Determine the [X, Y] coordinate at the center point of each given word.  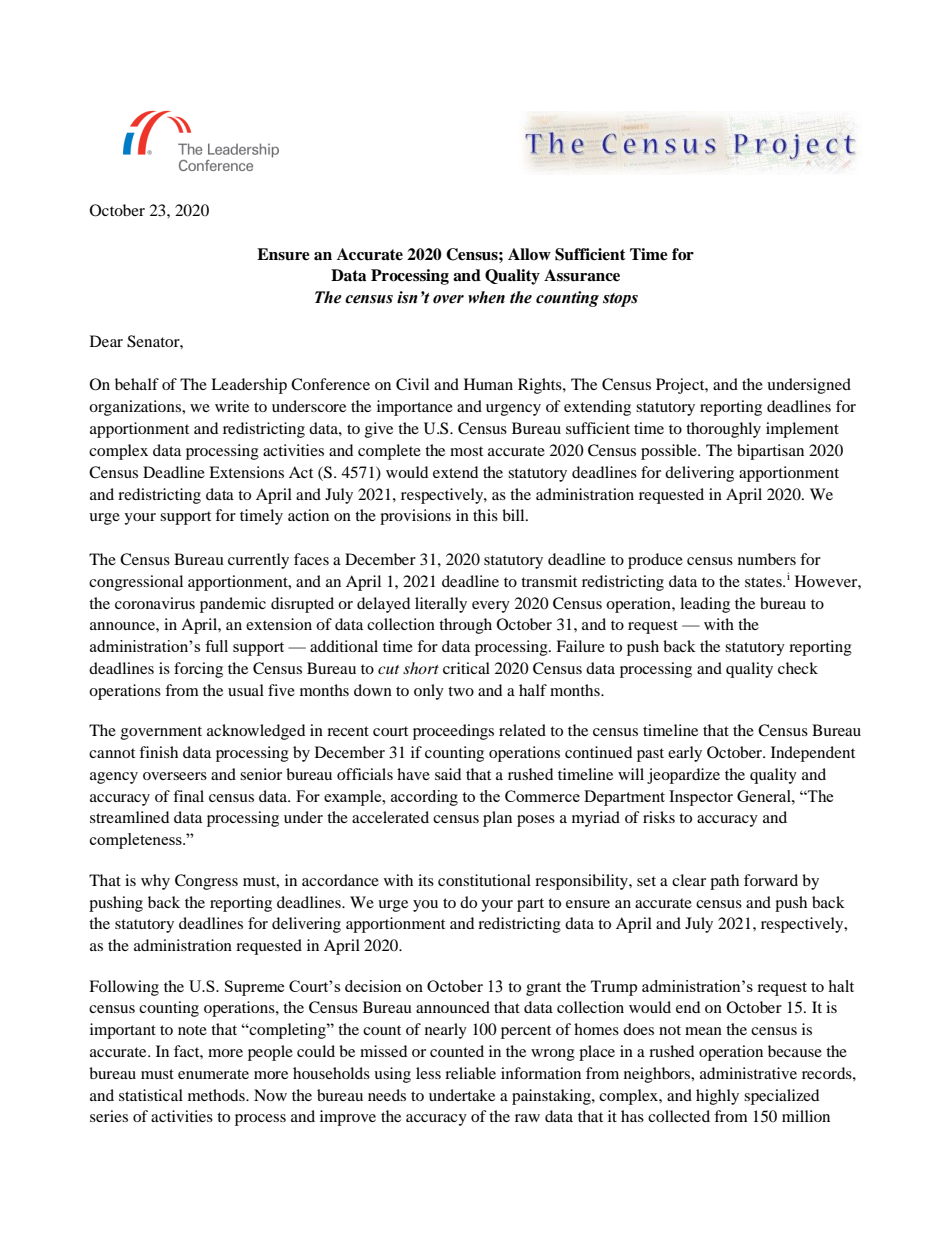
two [461, 691]
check [798, 668]
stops [620, 300]
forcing [198, 670]
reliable [470, 1073]
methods [217, 1095]
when [486, 297]
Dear [106, 341]
